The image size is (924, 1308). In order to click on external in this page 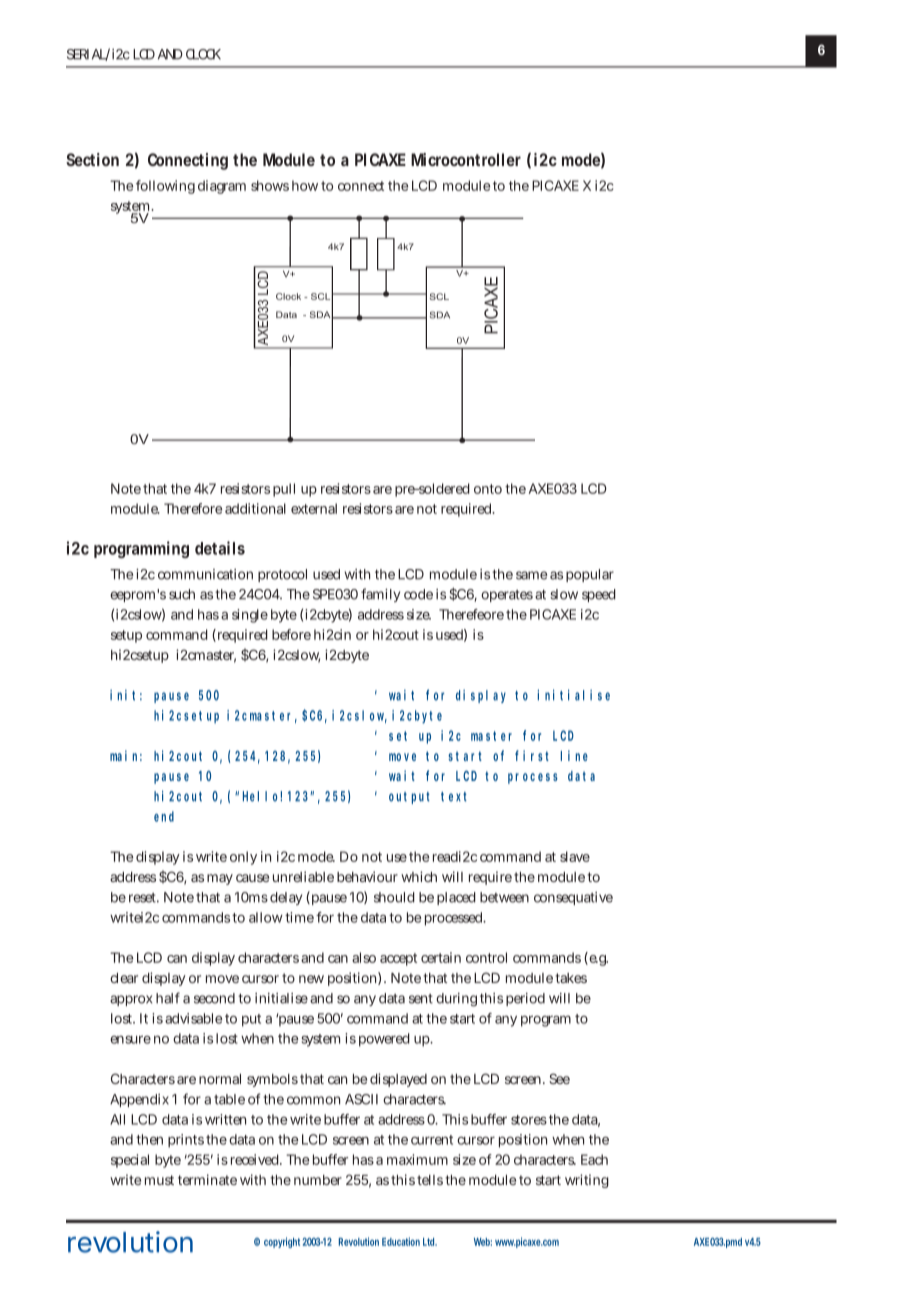, I will do `click(314, 508)`.
